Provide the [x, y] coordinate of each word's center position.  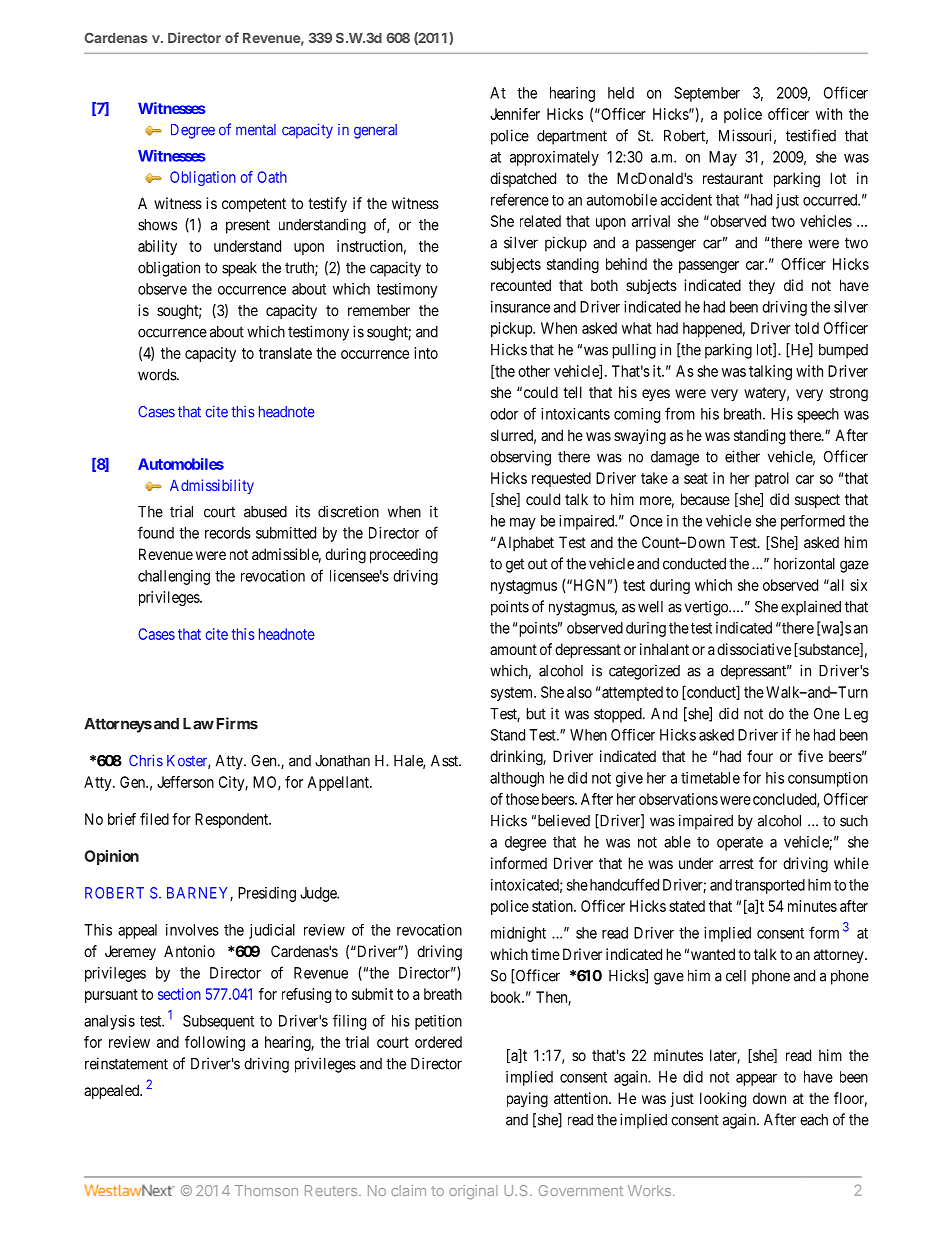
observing [520, 458]
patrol [772, 479]
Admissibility [212, 486]
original [473, 1192]
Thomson [266, 1190]
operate [740, 844]
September [707, 94]
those [522, 799]
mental [256, 130]
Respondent [233, 820]
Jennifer [515, 114]
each [814, 1120]
